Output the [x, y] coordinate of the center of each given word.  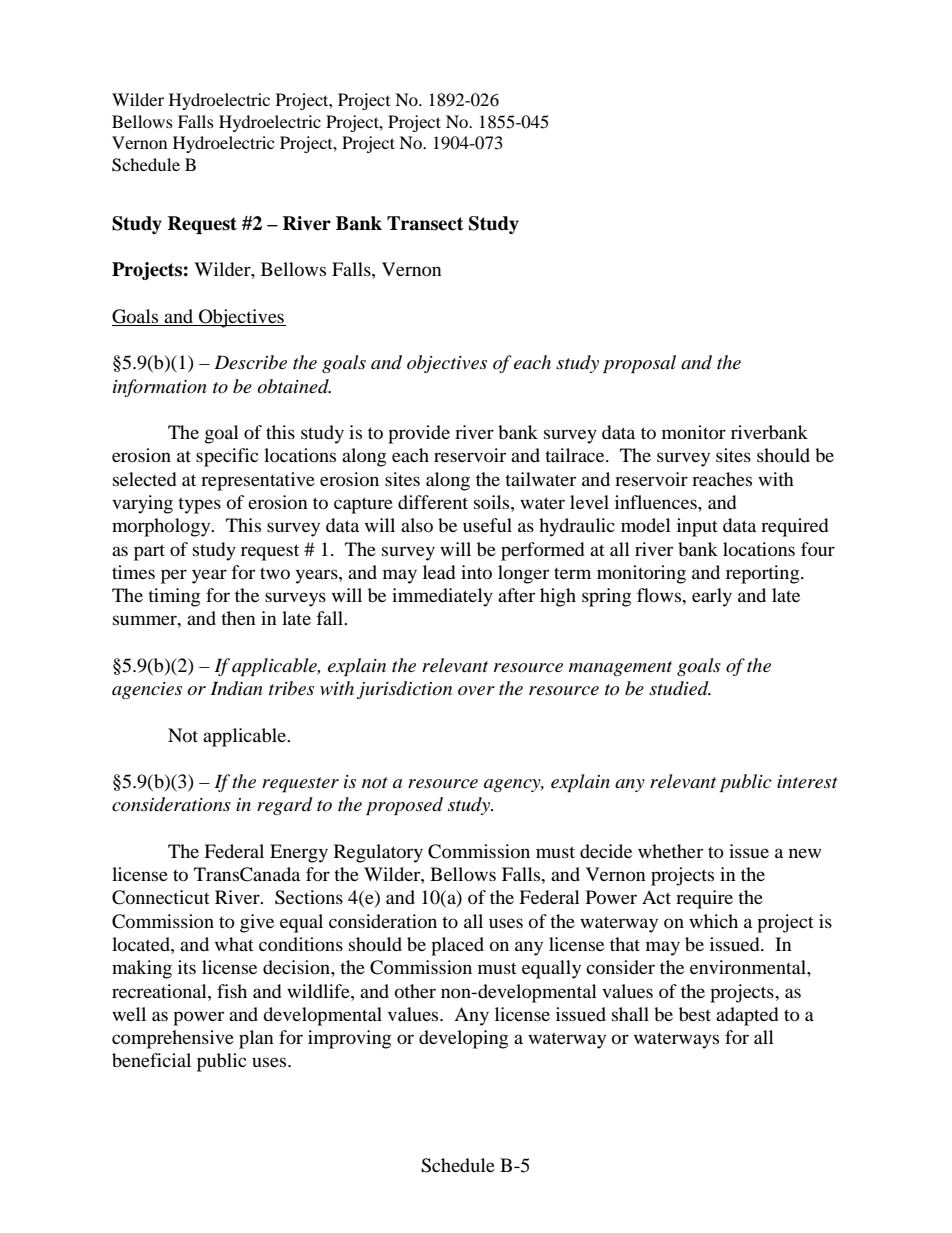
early [712, 597]
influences [657, 502]
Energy [299, 853]
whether [670, 851]
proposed [404, 806]
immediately [442, 597]
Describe [250, 362]
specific [227, 457]
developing [463, 1039]
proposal [639, 364]
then [238, 618]
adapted [747, 1016]
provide [419, 434]
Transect [425, 223]
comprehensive [173, 1039]
